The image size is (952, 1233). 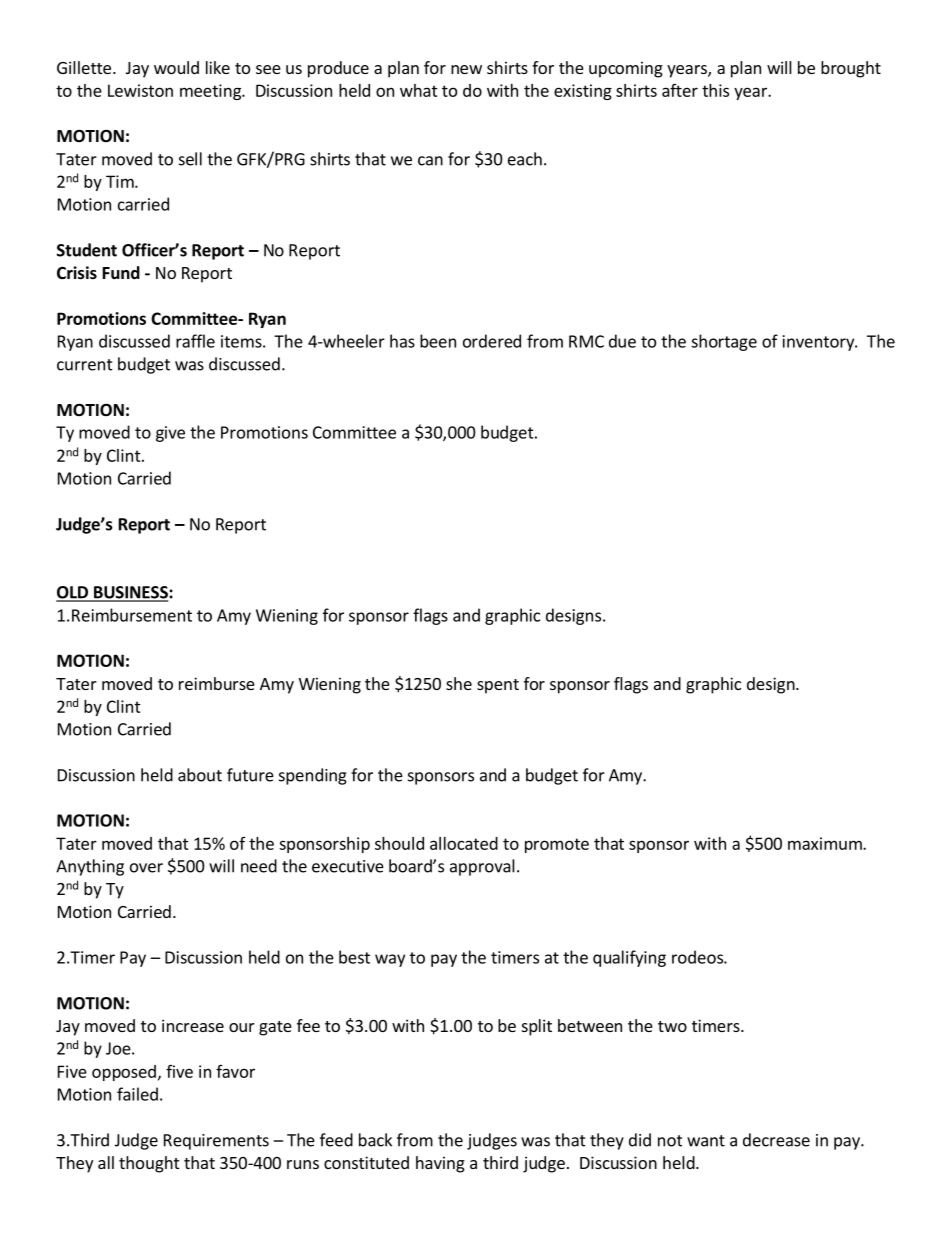 What do you see at coordinates (826, 843) in the document?
I see `maximum` at bounding box center [826, 843].
